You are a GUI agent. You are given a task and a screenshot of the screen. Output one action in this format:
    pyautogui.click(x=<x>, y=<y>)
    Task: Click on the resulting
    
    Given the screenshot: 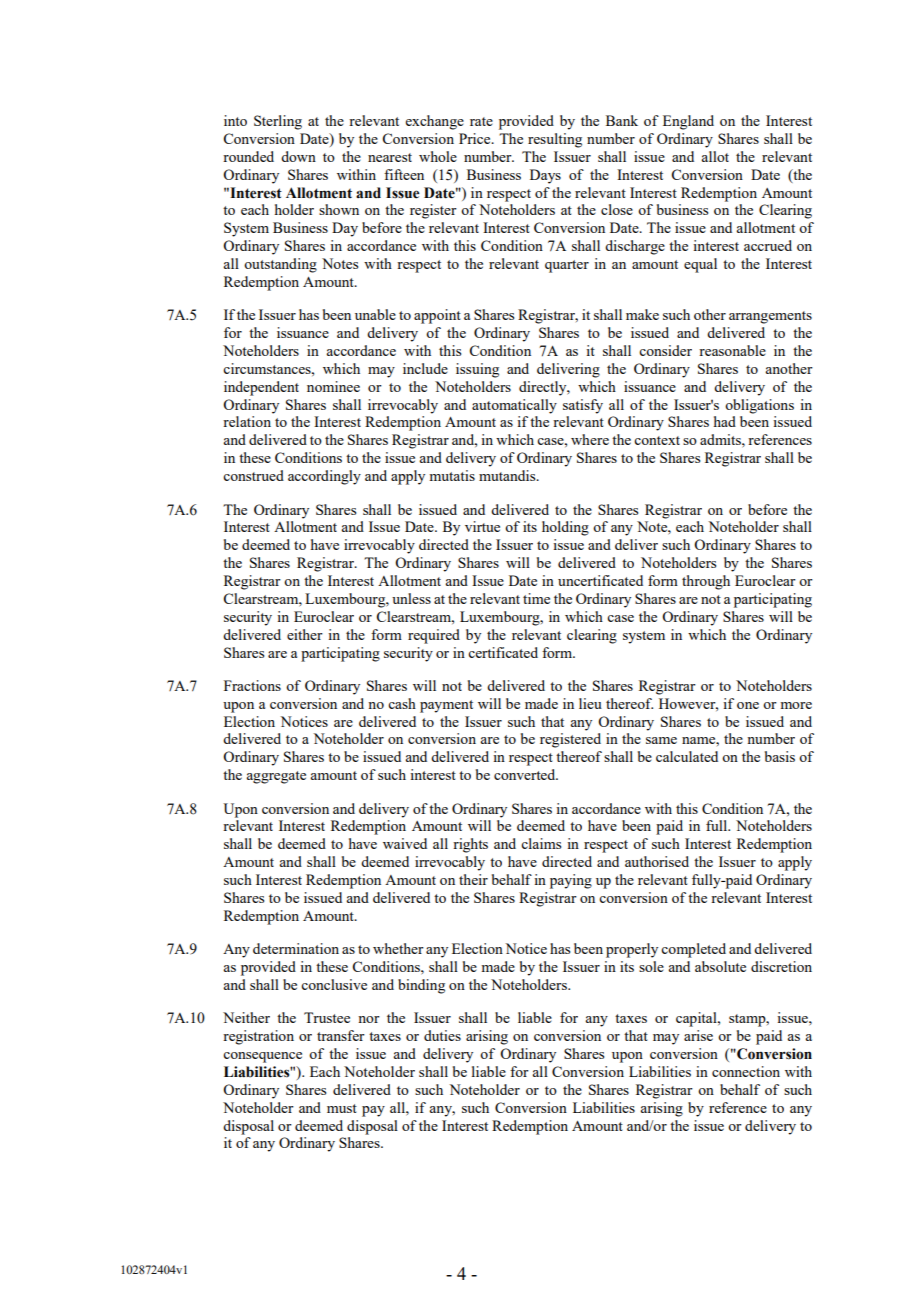 What is the action you would take?
    pyautogui.click(x=555, y=140)
